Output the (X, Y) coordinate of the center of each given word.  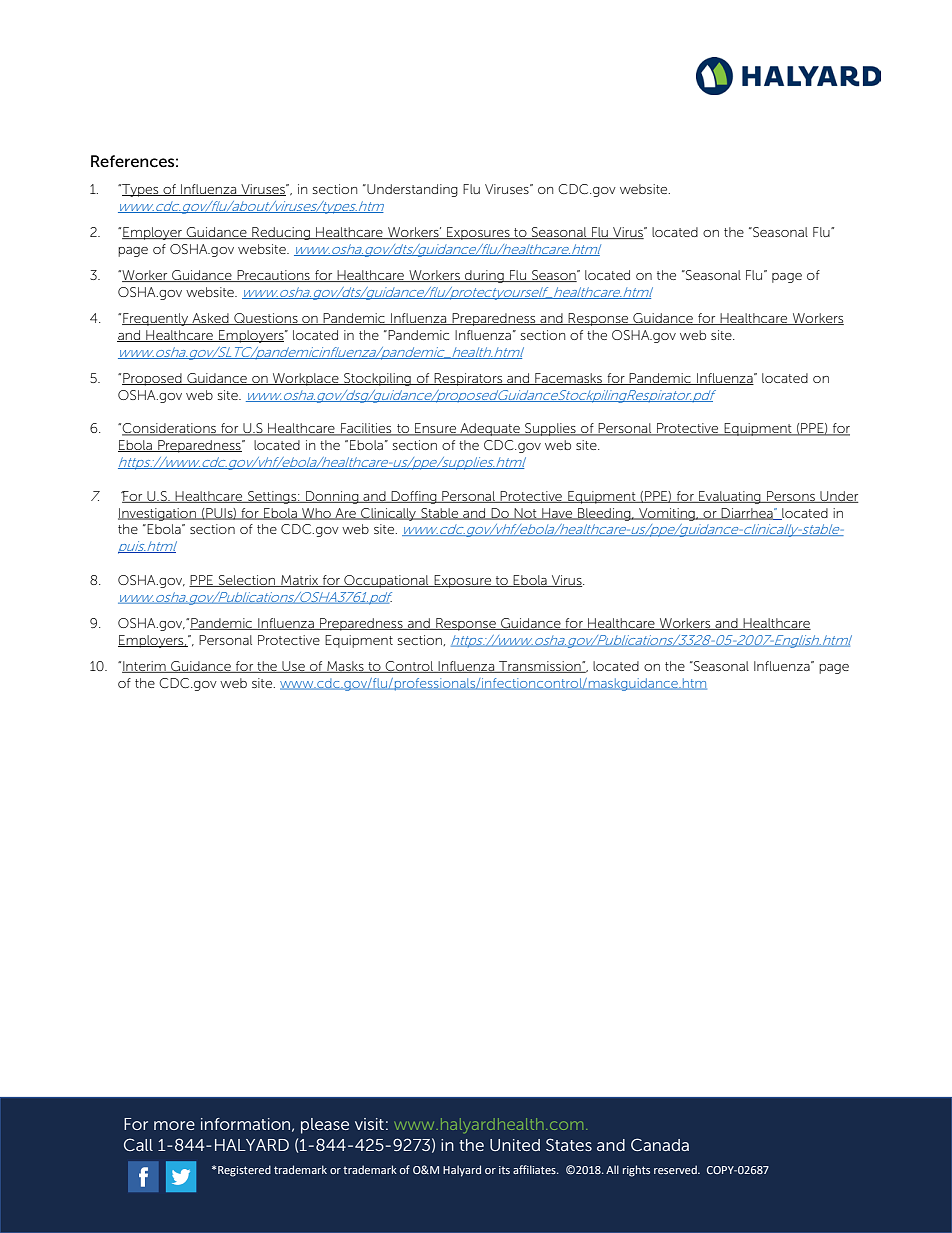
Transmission (540, 667)
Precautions (273, 276)
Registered (244, 1171)
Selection (246, 581)
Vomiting (667, 514)
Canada (660, 1144)
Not (525, 514)
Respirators (469, 379)
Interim (145, 667)
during (484, 276)
